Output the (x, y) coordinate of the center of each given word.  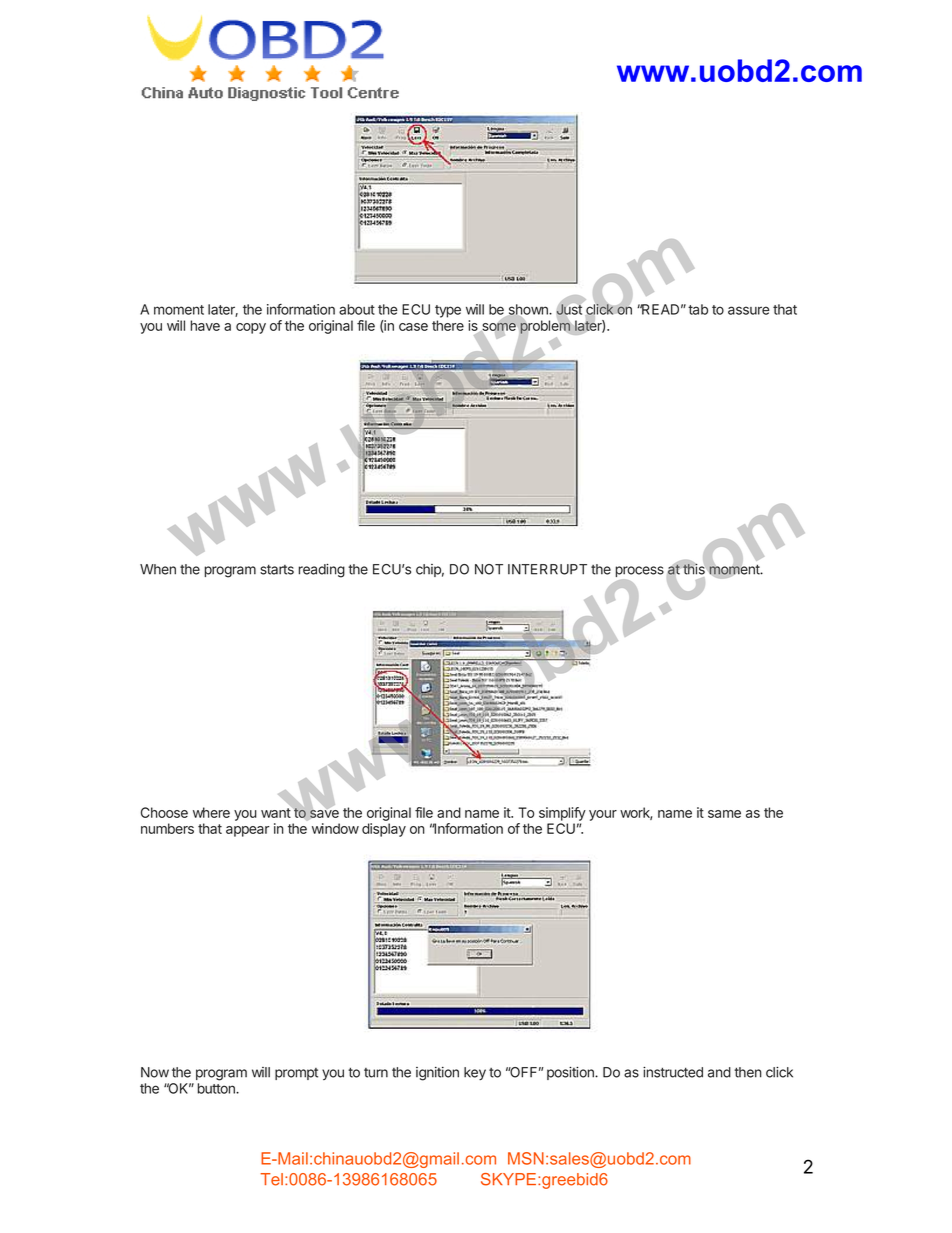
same (724, 814)
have (205, 325)
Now (155, 1072)
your (603, 815)
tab (698, 309)
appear (247, 831)
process (639, 573)
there (448, 325)
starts (277, 569)
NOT (489, 569)
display (384, 830)
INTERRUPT (547, 569)
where (211, 812)
